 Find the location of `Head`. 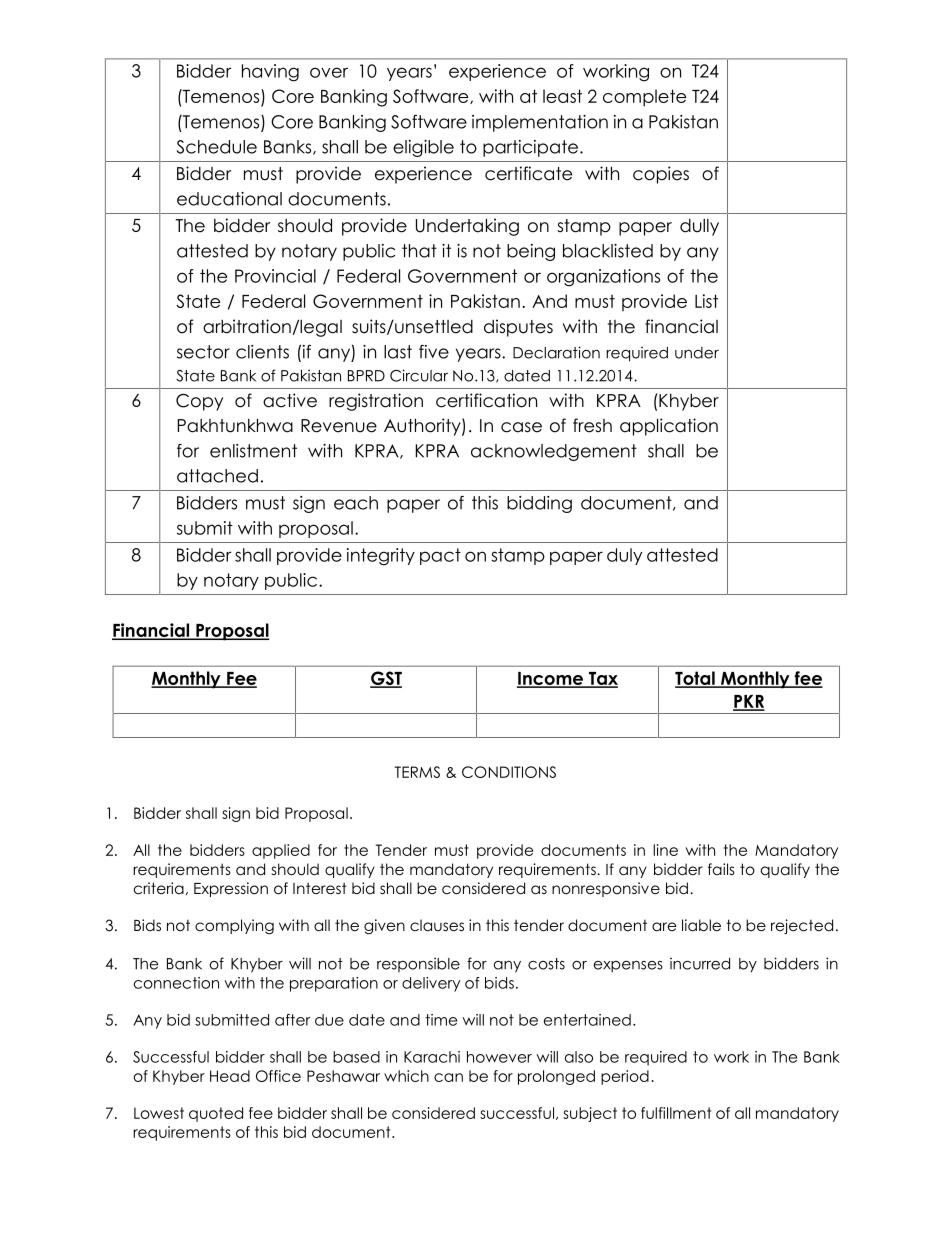

Head is located at coordinates (230, 1076).
